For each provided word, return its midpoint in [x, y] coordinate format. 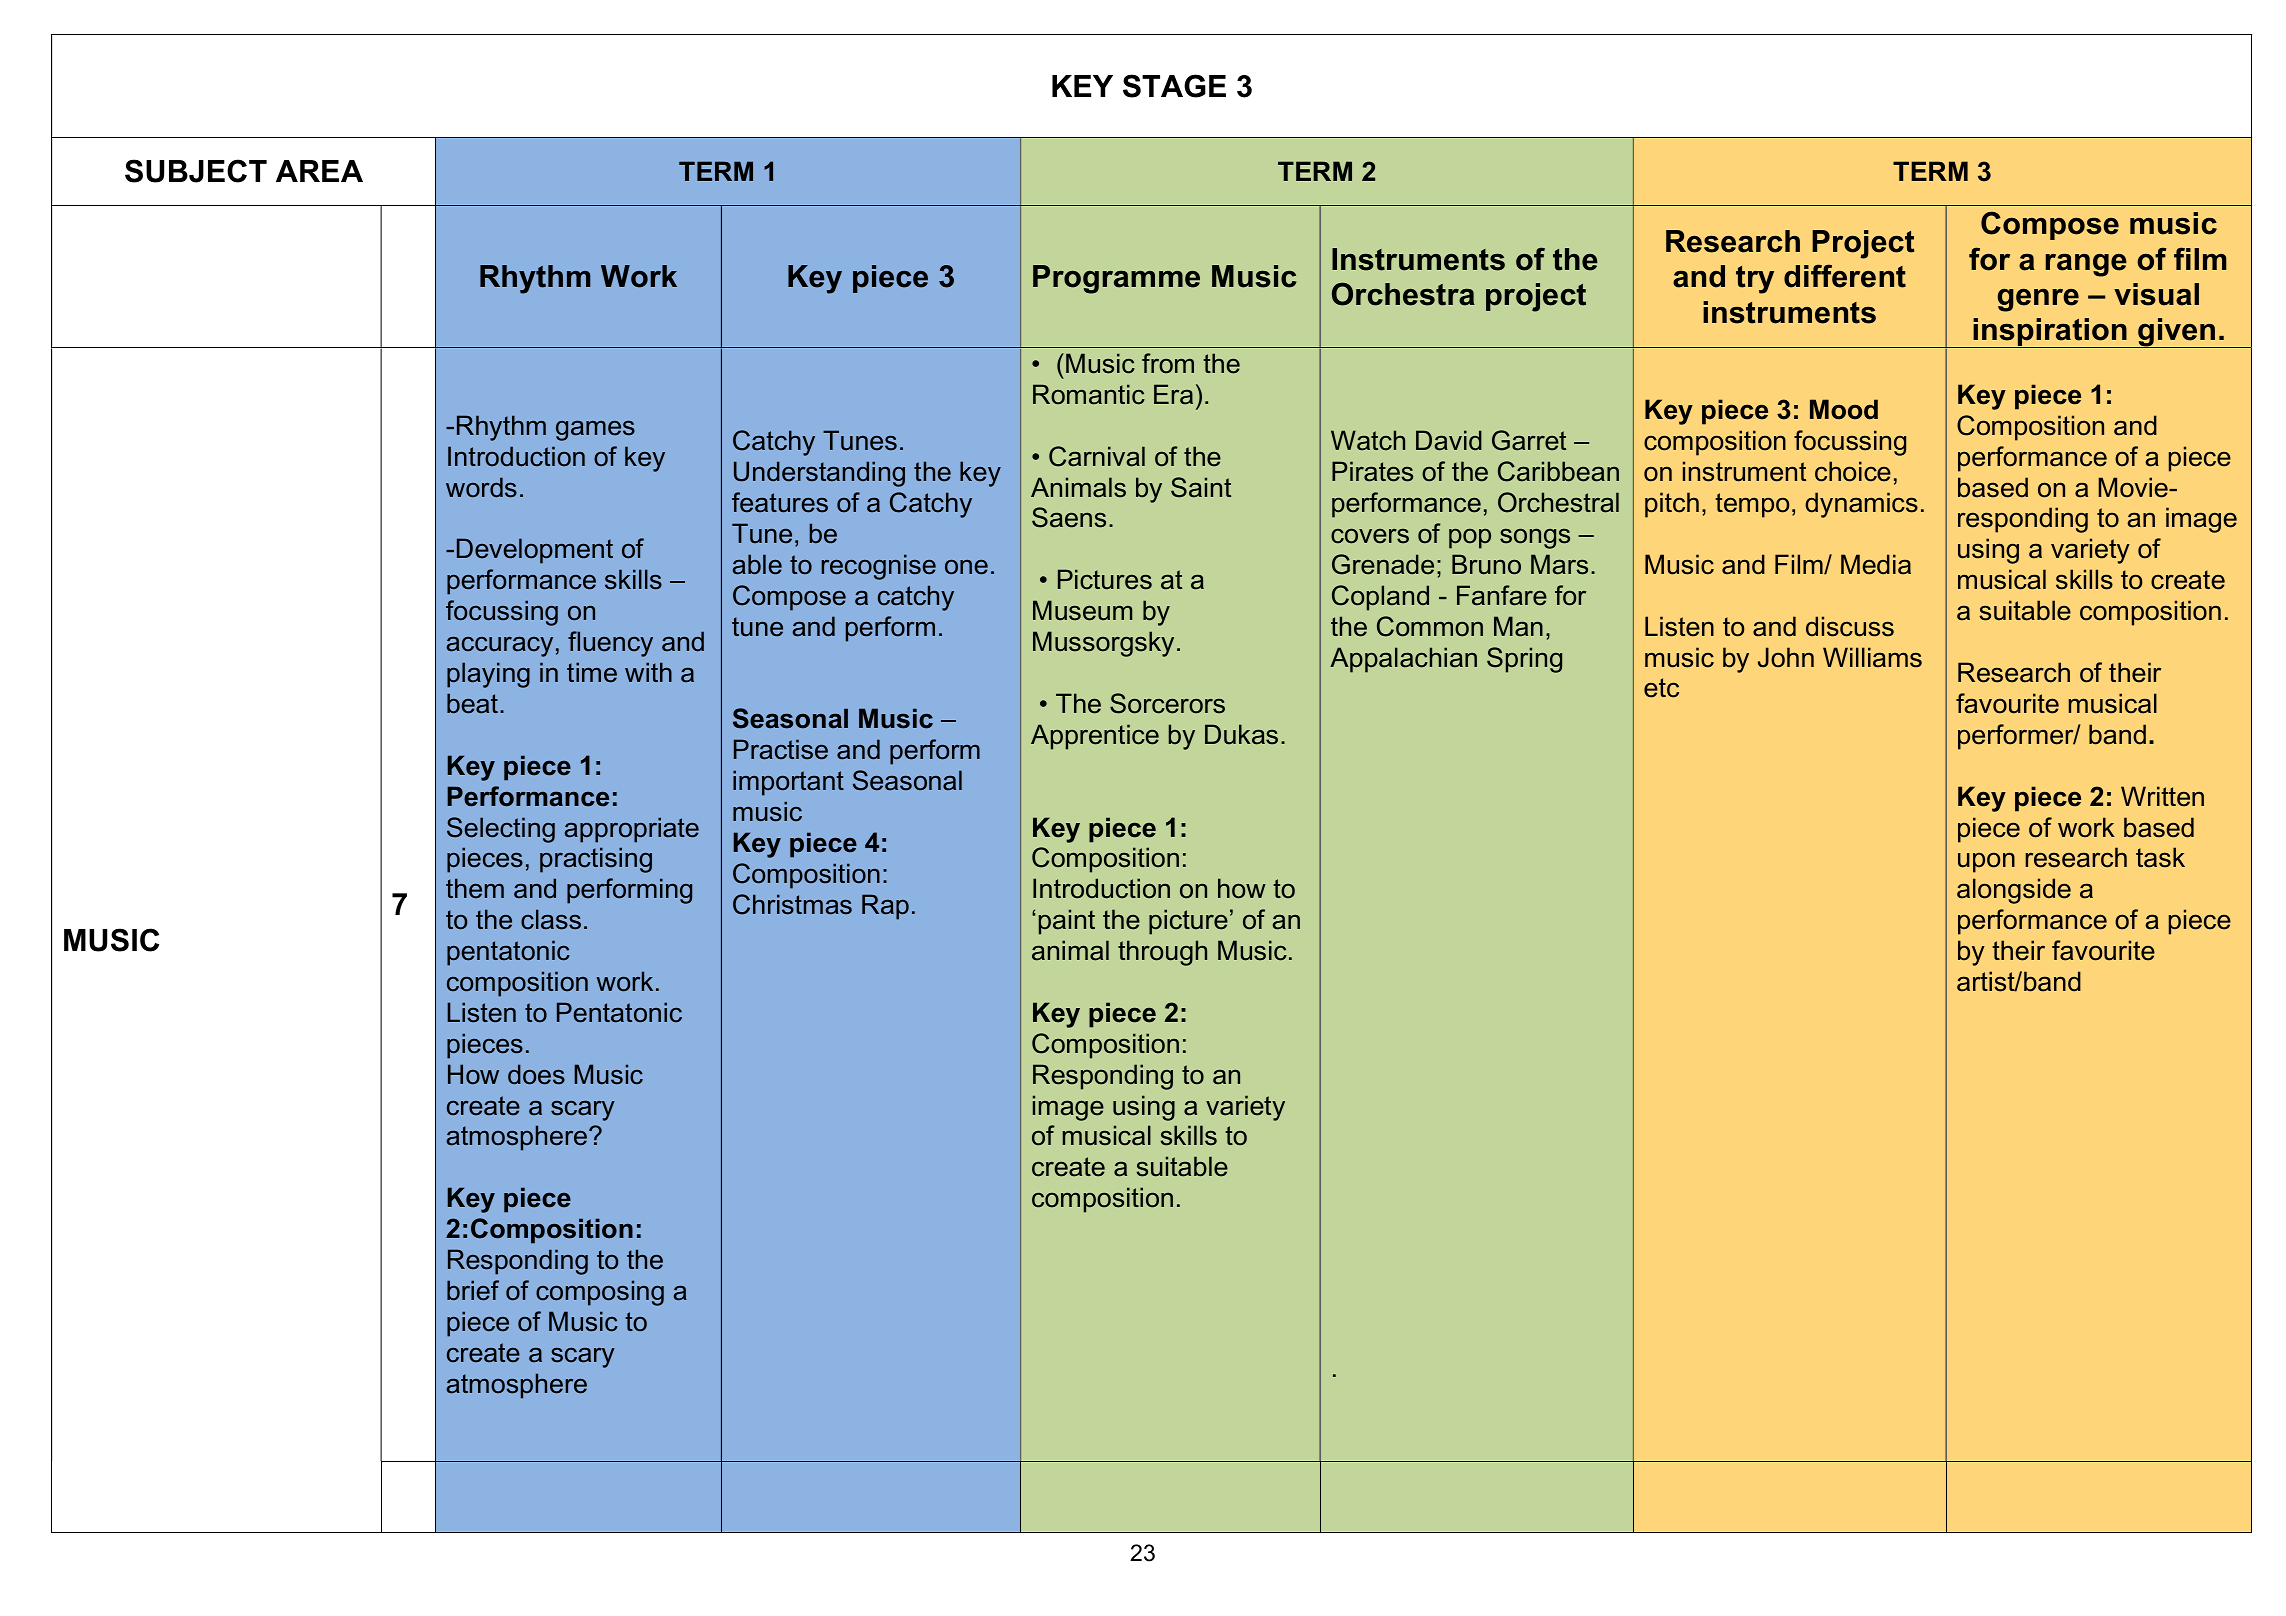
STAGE [1174, 86]
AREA [319, 171]
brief [473, 1290]
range [2086, 265]
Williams [1872, 657]
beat [472, 703]
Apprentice [1095, 737]
